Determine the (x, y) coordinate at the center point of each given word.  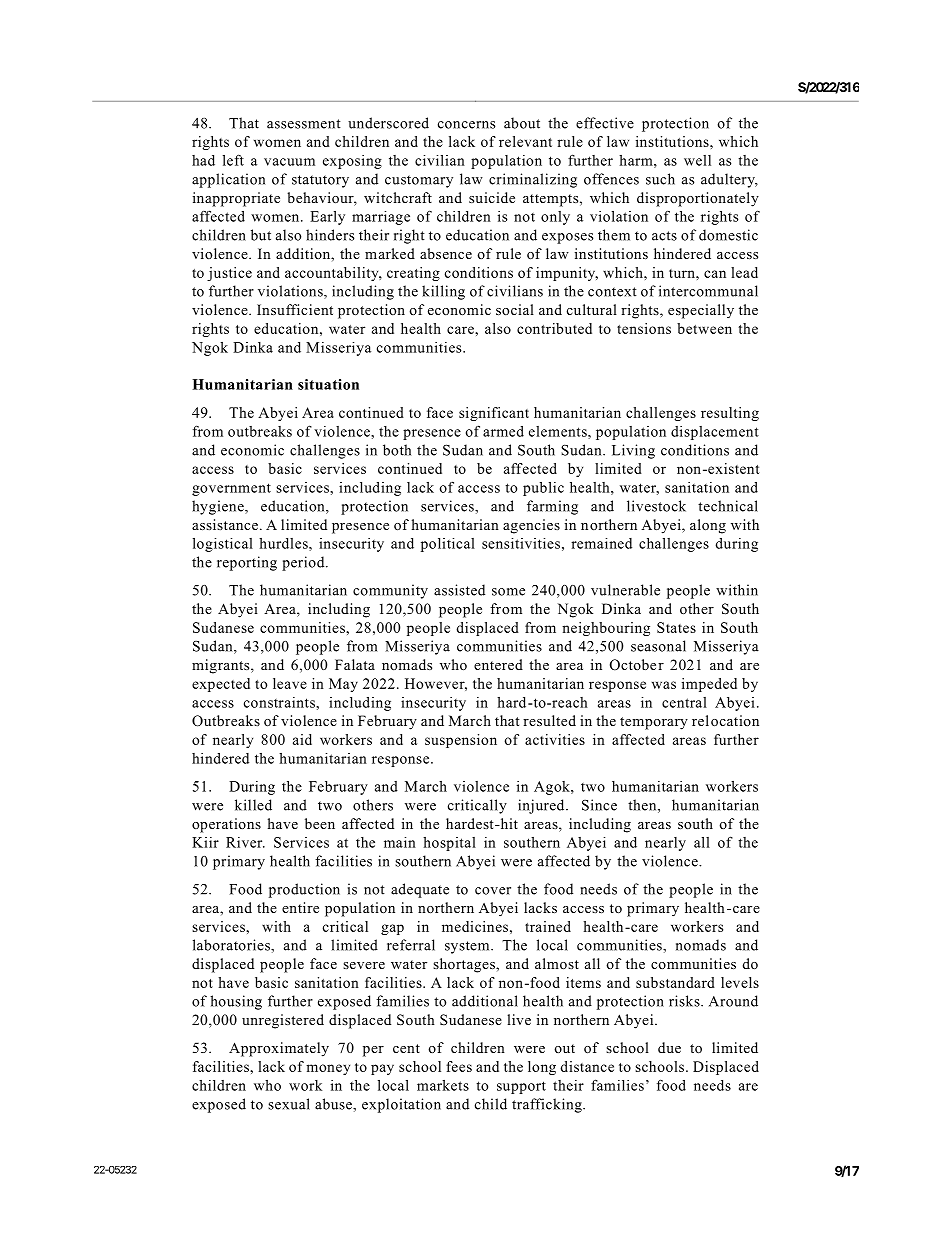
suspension (461, 741)
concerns (466, 125)
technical (728, 506)
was (664, 685)
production (304, 890)
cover (493, 891)
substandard (675, 982)
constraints (280, 702)
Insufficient (295, 309)
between (704, 328)
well (697, 160)
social (515, 309)
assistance (225, 524)
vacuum (289, 162)
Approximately (279, 1049)
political (448, 545)
